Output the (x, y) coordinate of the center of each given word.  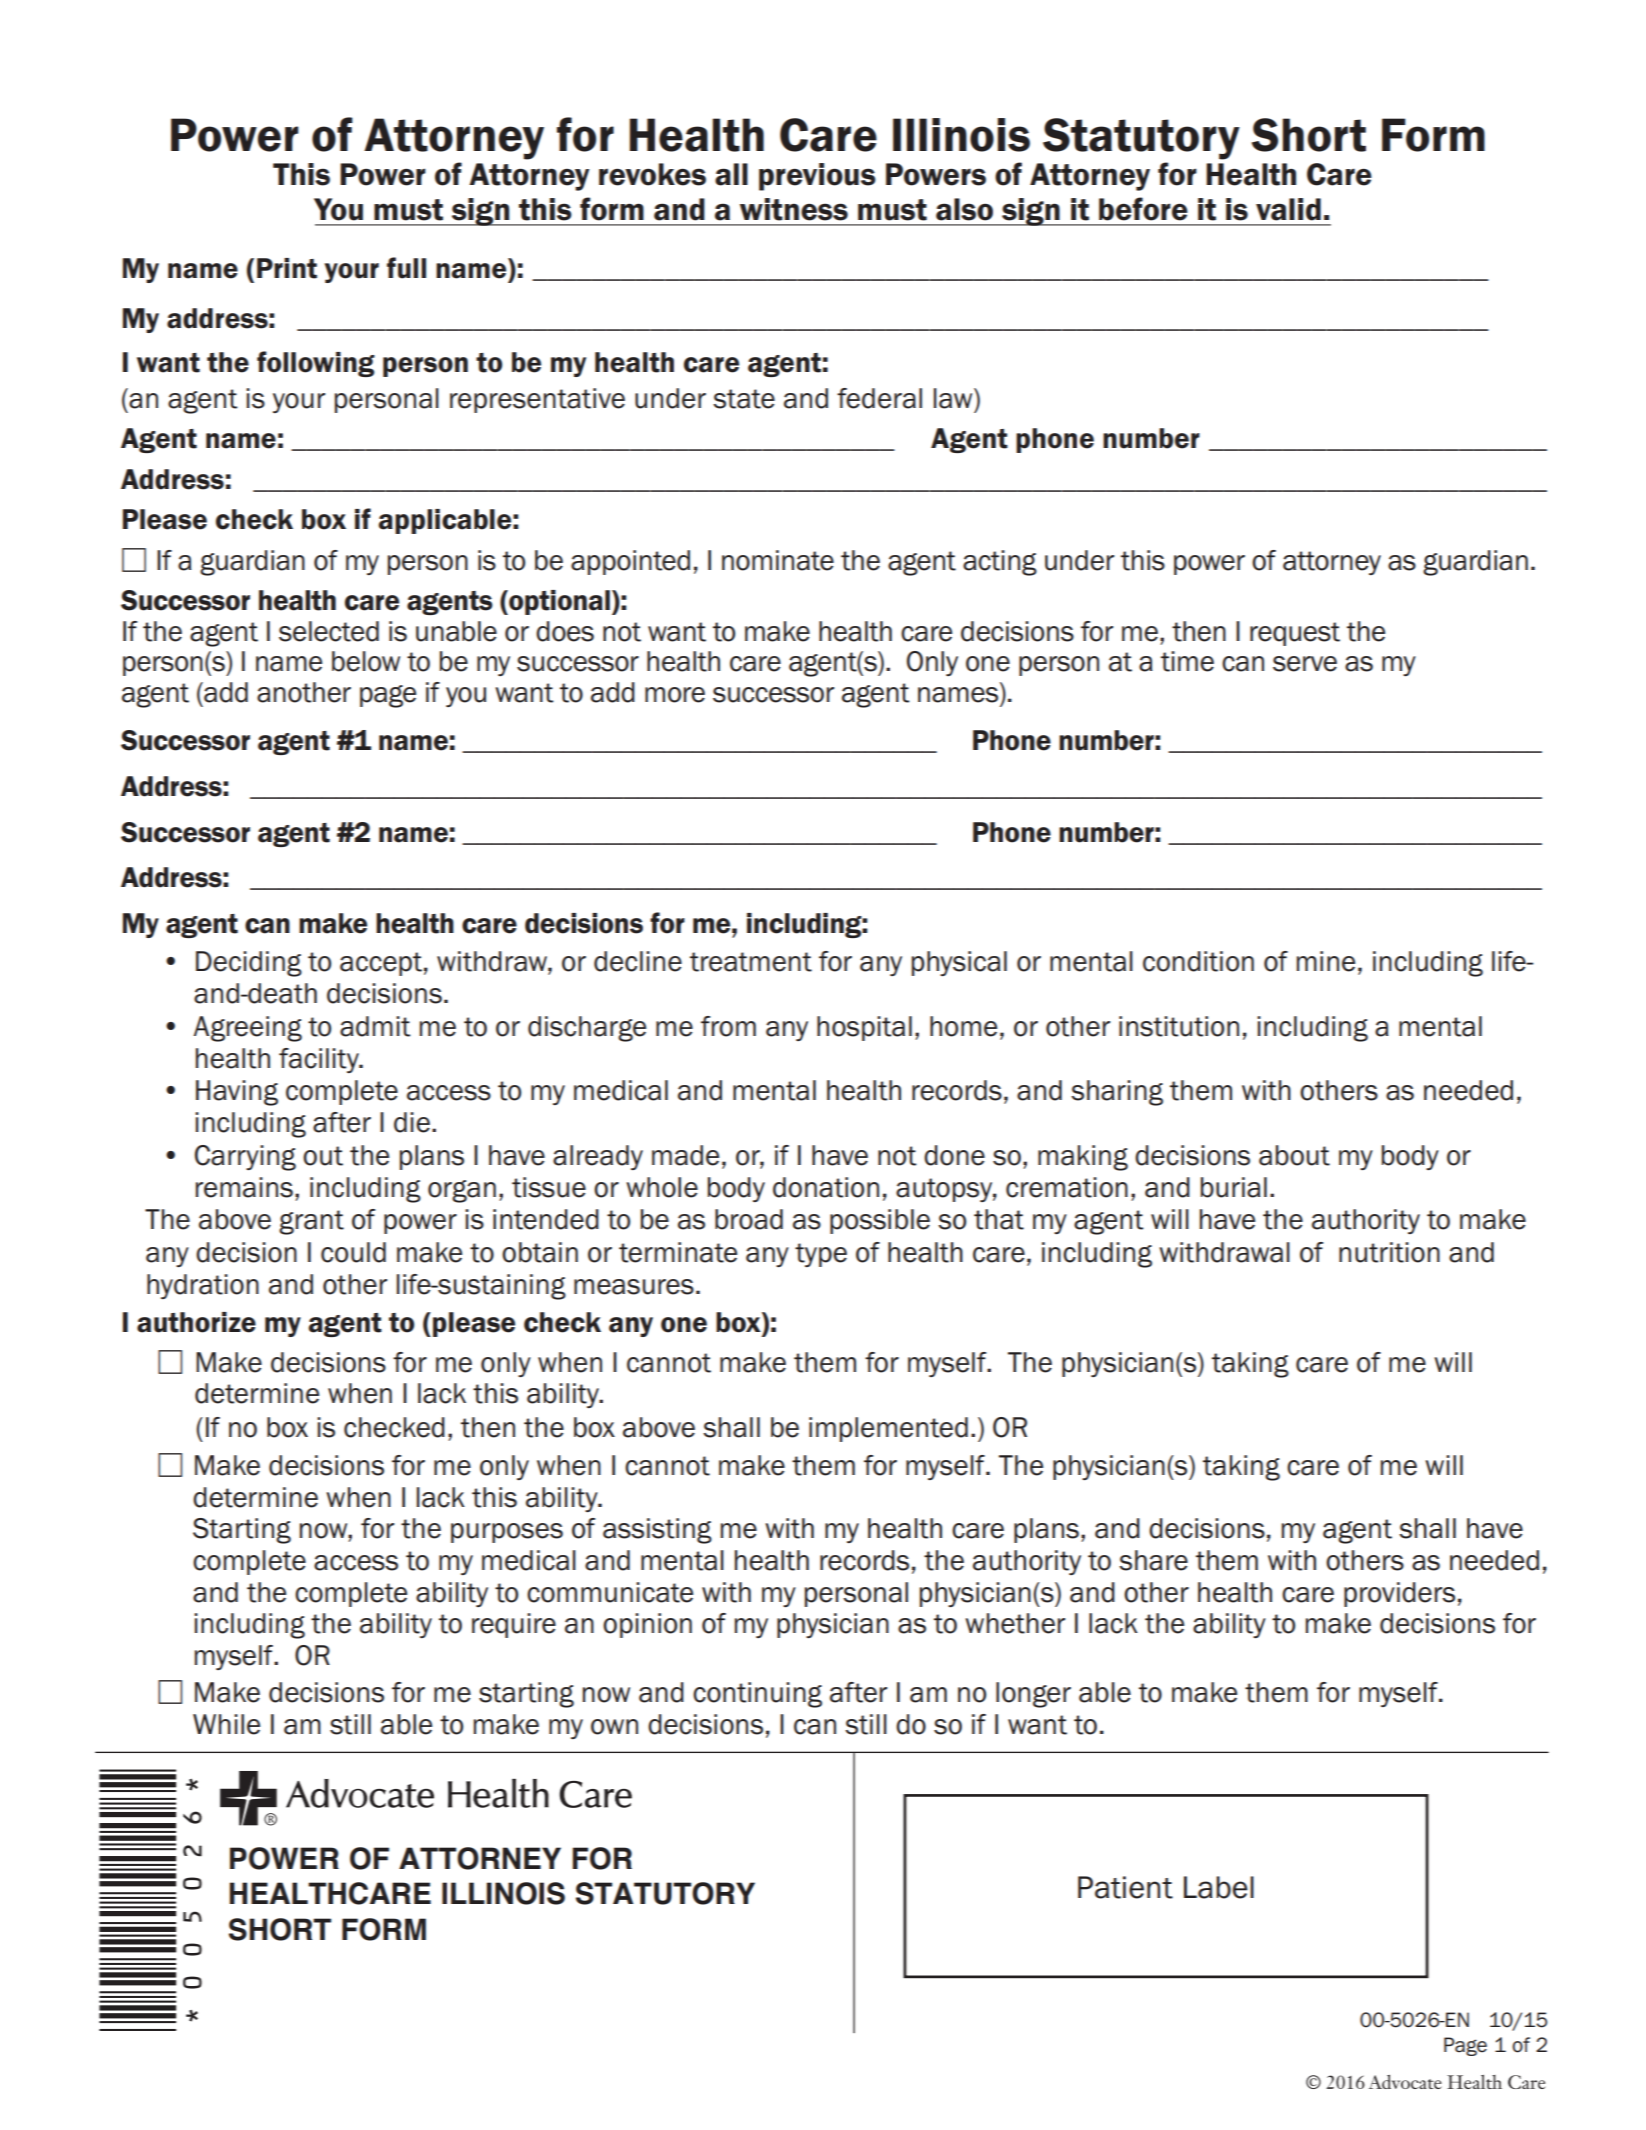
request (1295, 634)
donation (826, 1187)
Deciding (249, 964)
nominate (778, 560)
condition (1198, 961)
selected (329, 631)
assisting (657, 1531)
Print (287, 268)
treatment (751, 962)
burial (1234, 1187)
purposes (507, 1533)
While (226, 1724)
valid (1288, 209)
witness (794, 209)
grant (311, 1222)
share (1153, 1560)
